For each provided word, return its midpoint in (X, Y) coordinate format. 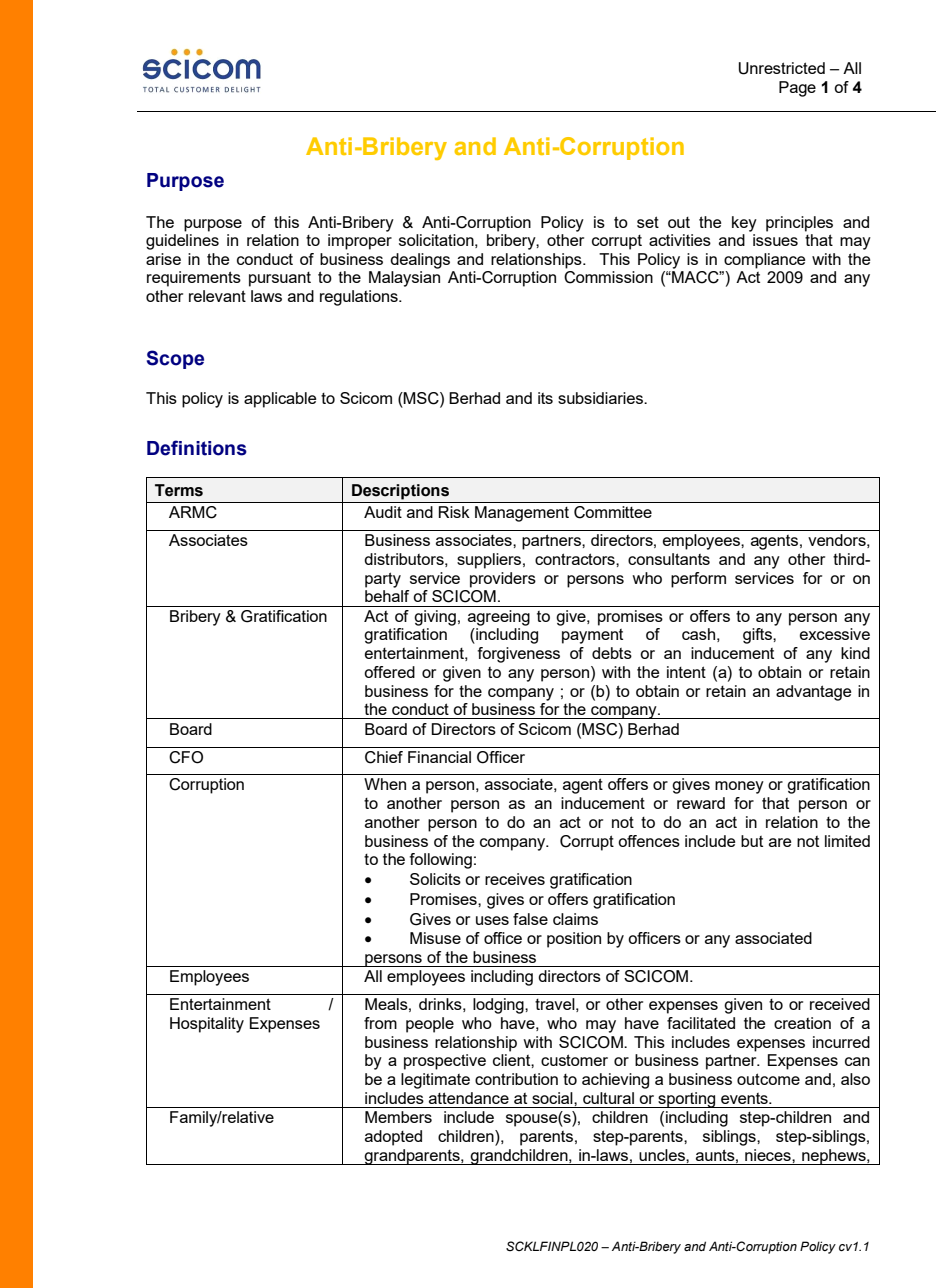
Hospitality (207, 1025)
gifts (758, 636)
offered (389, 672)
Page (797, 89)
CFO (186, 757)
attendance (469, 1098)
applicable (280, 400)
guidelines (182, 242)
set (648, 222)
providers (503, 580)
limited (847, 841)
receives (515, 879)
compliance (764, 261)
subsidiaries (601, 398)
